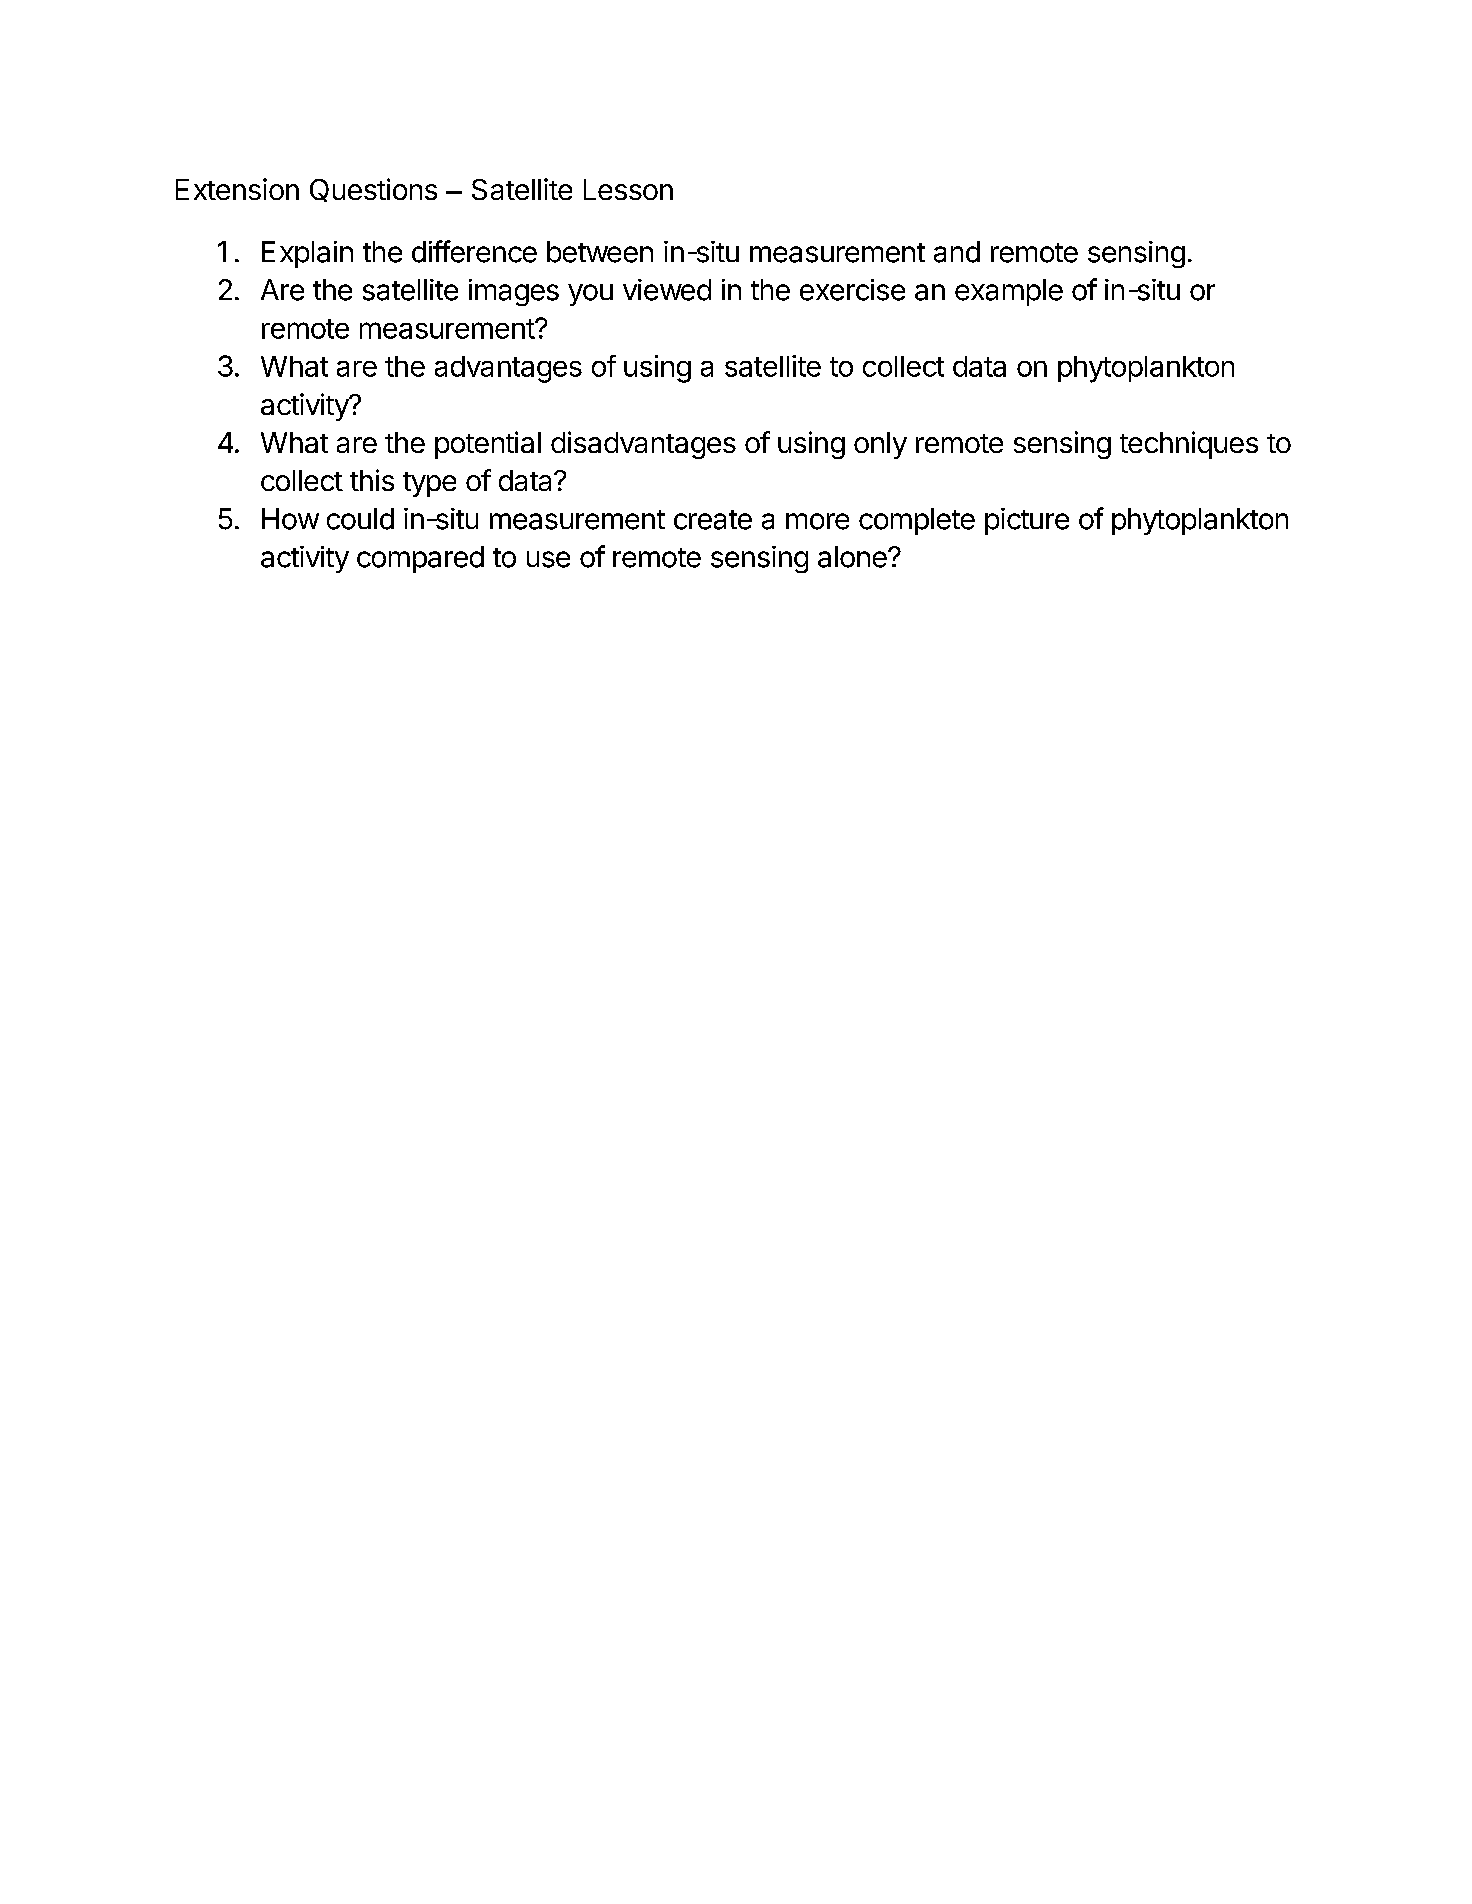 The width and height of the screenshot is (1472, 1904). I want to click on techniques, so click(1189, 445).
